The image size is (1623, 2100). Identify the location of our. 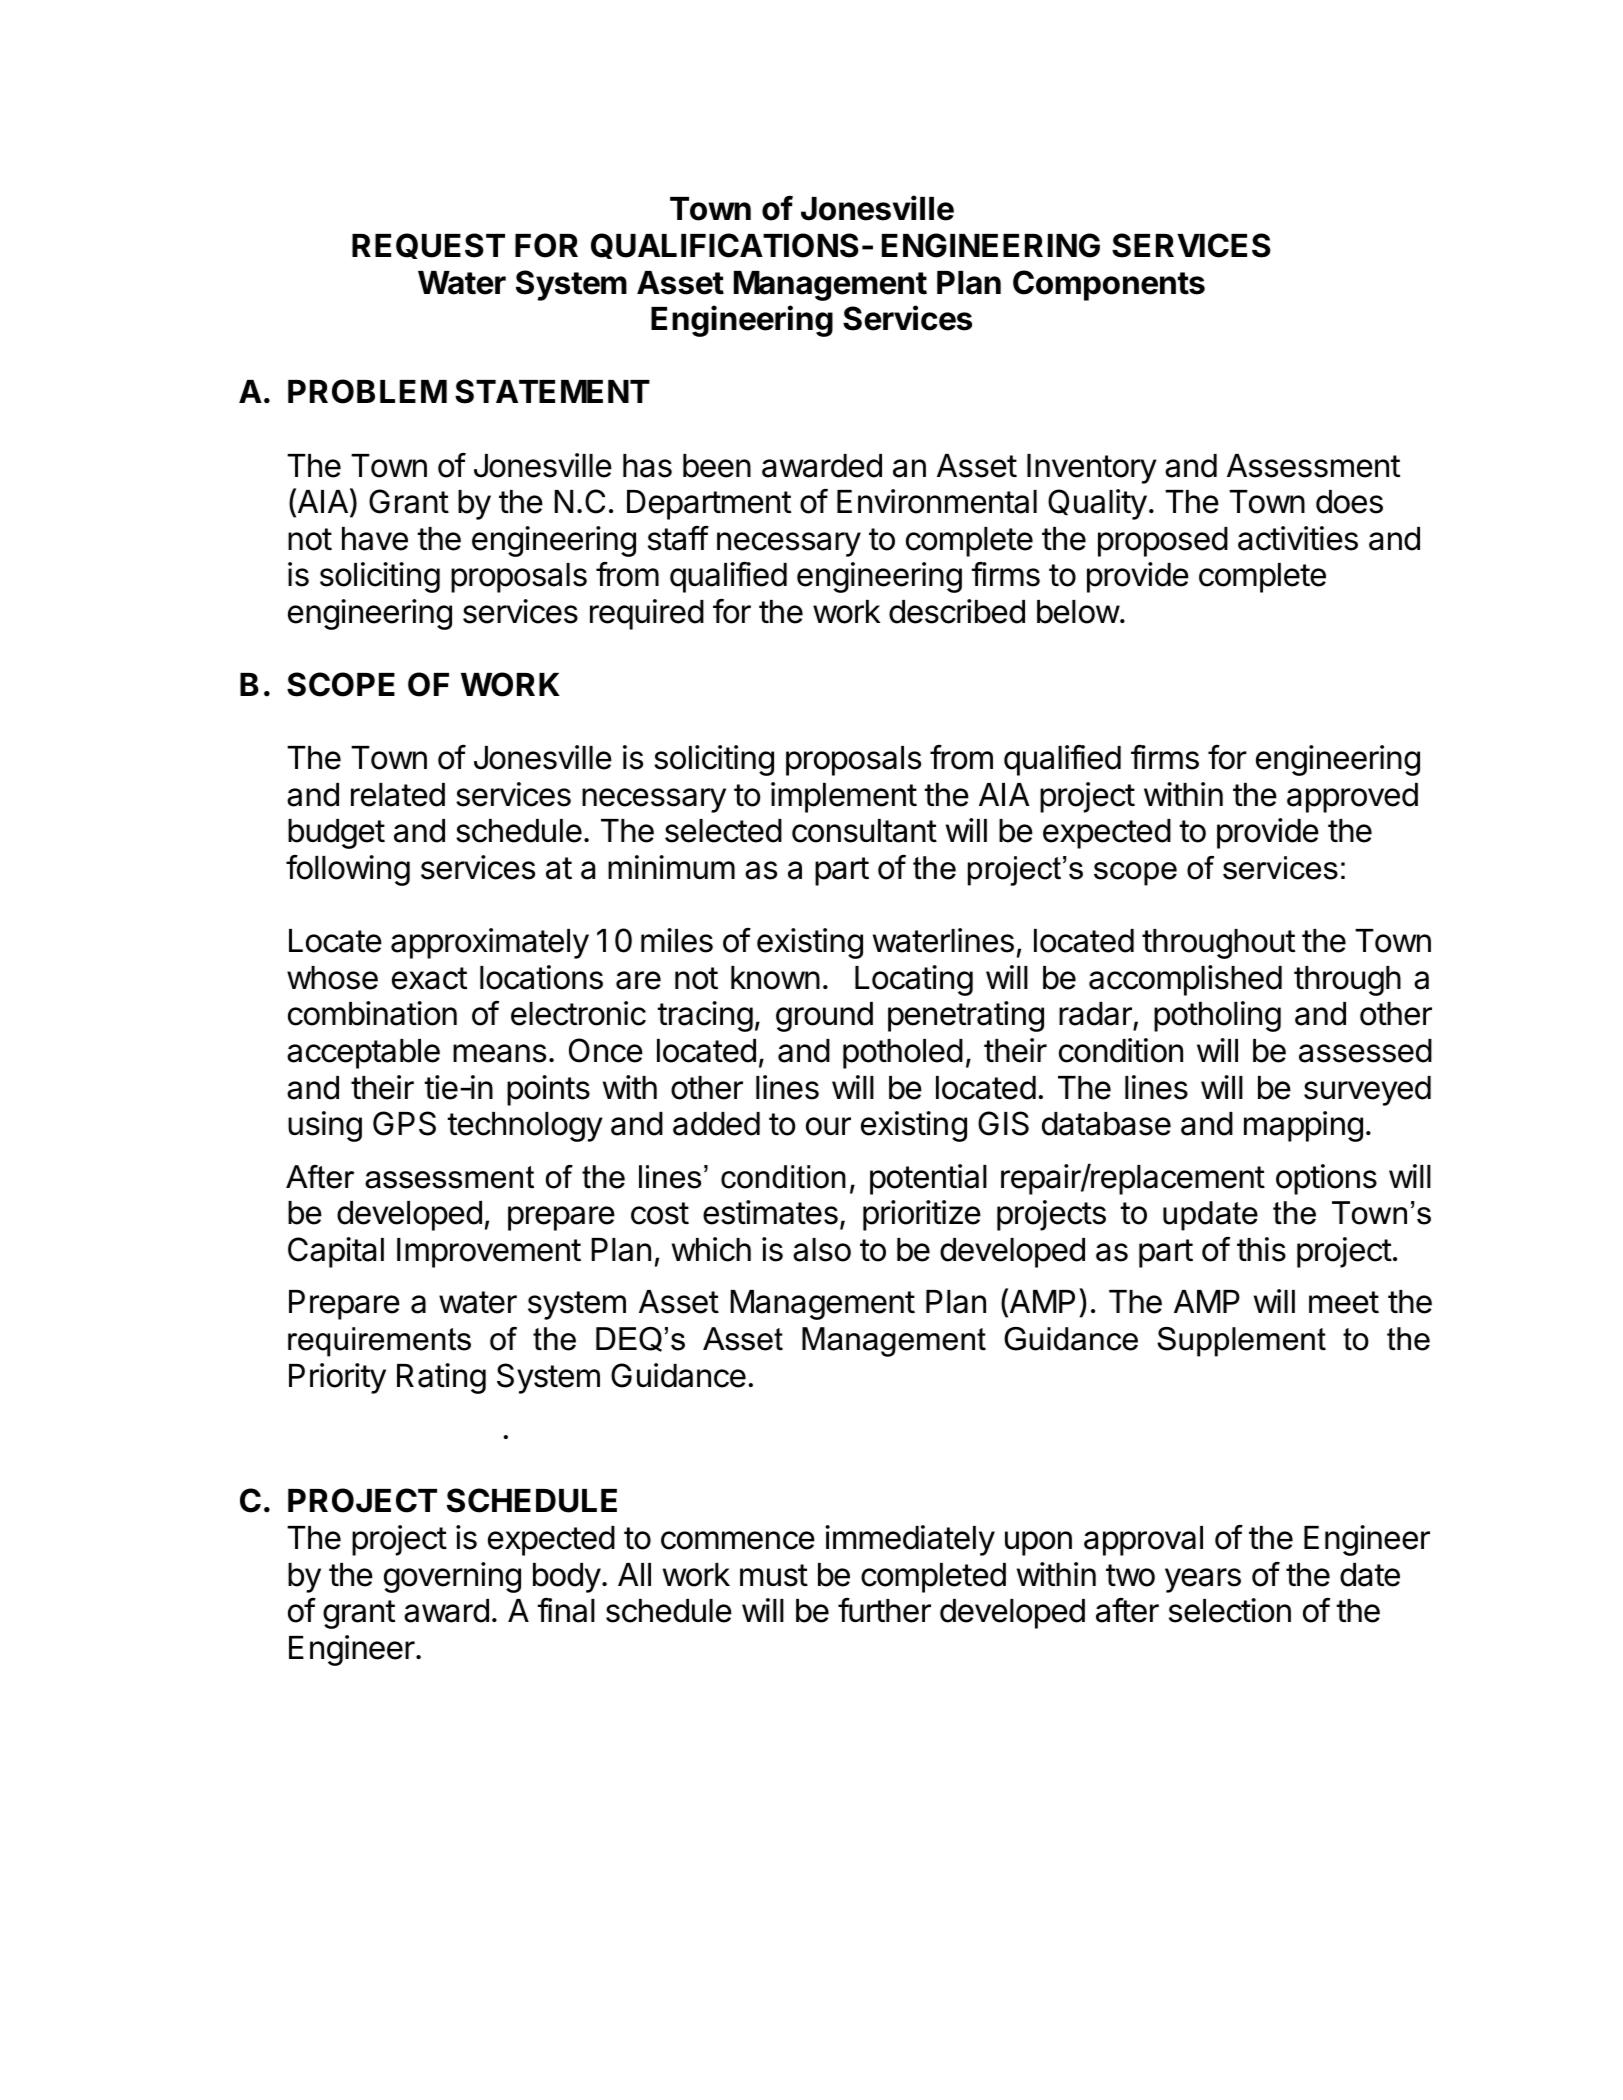
(828, 1126).
